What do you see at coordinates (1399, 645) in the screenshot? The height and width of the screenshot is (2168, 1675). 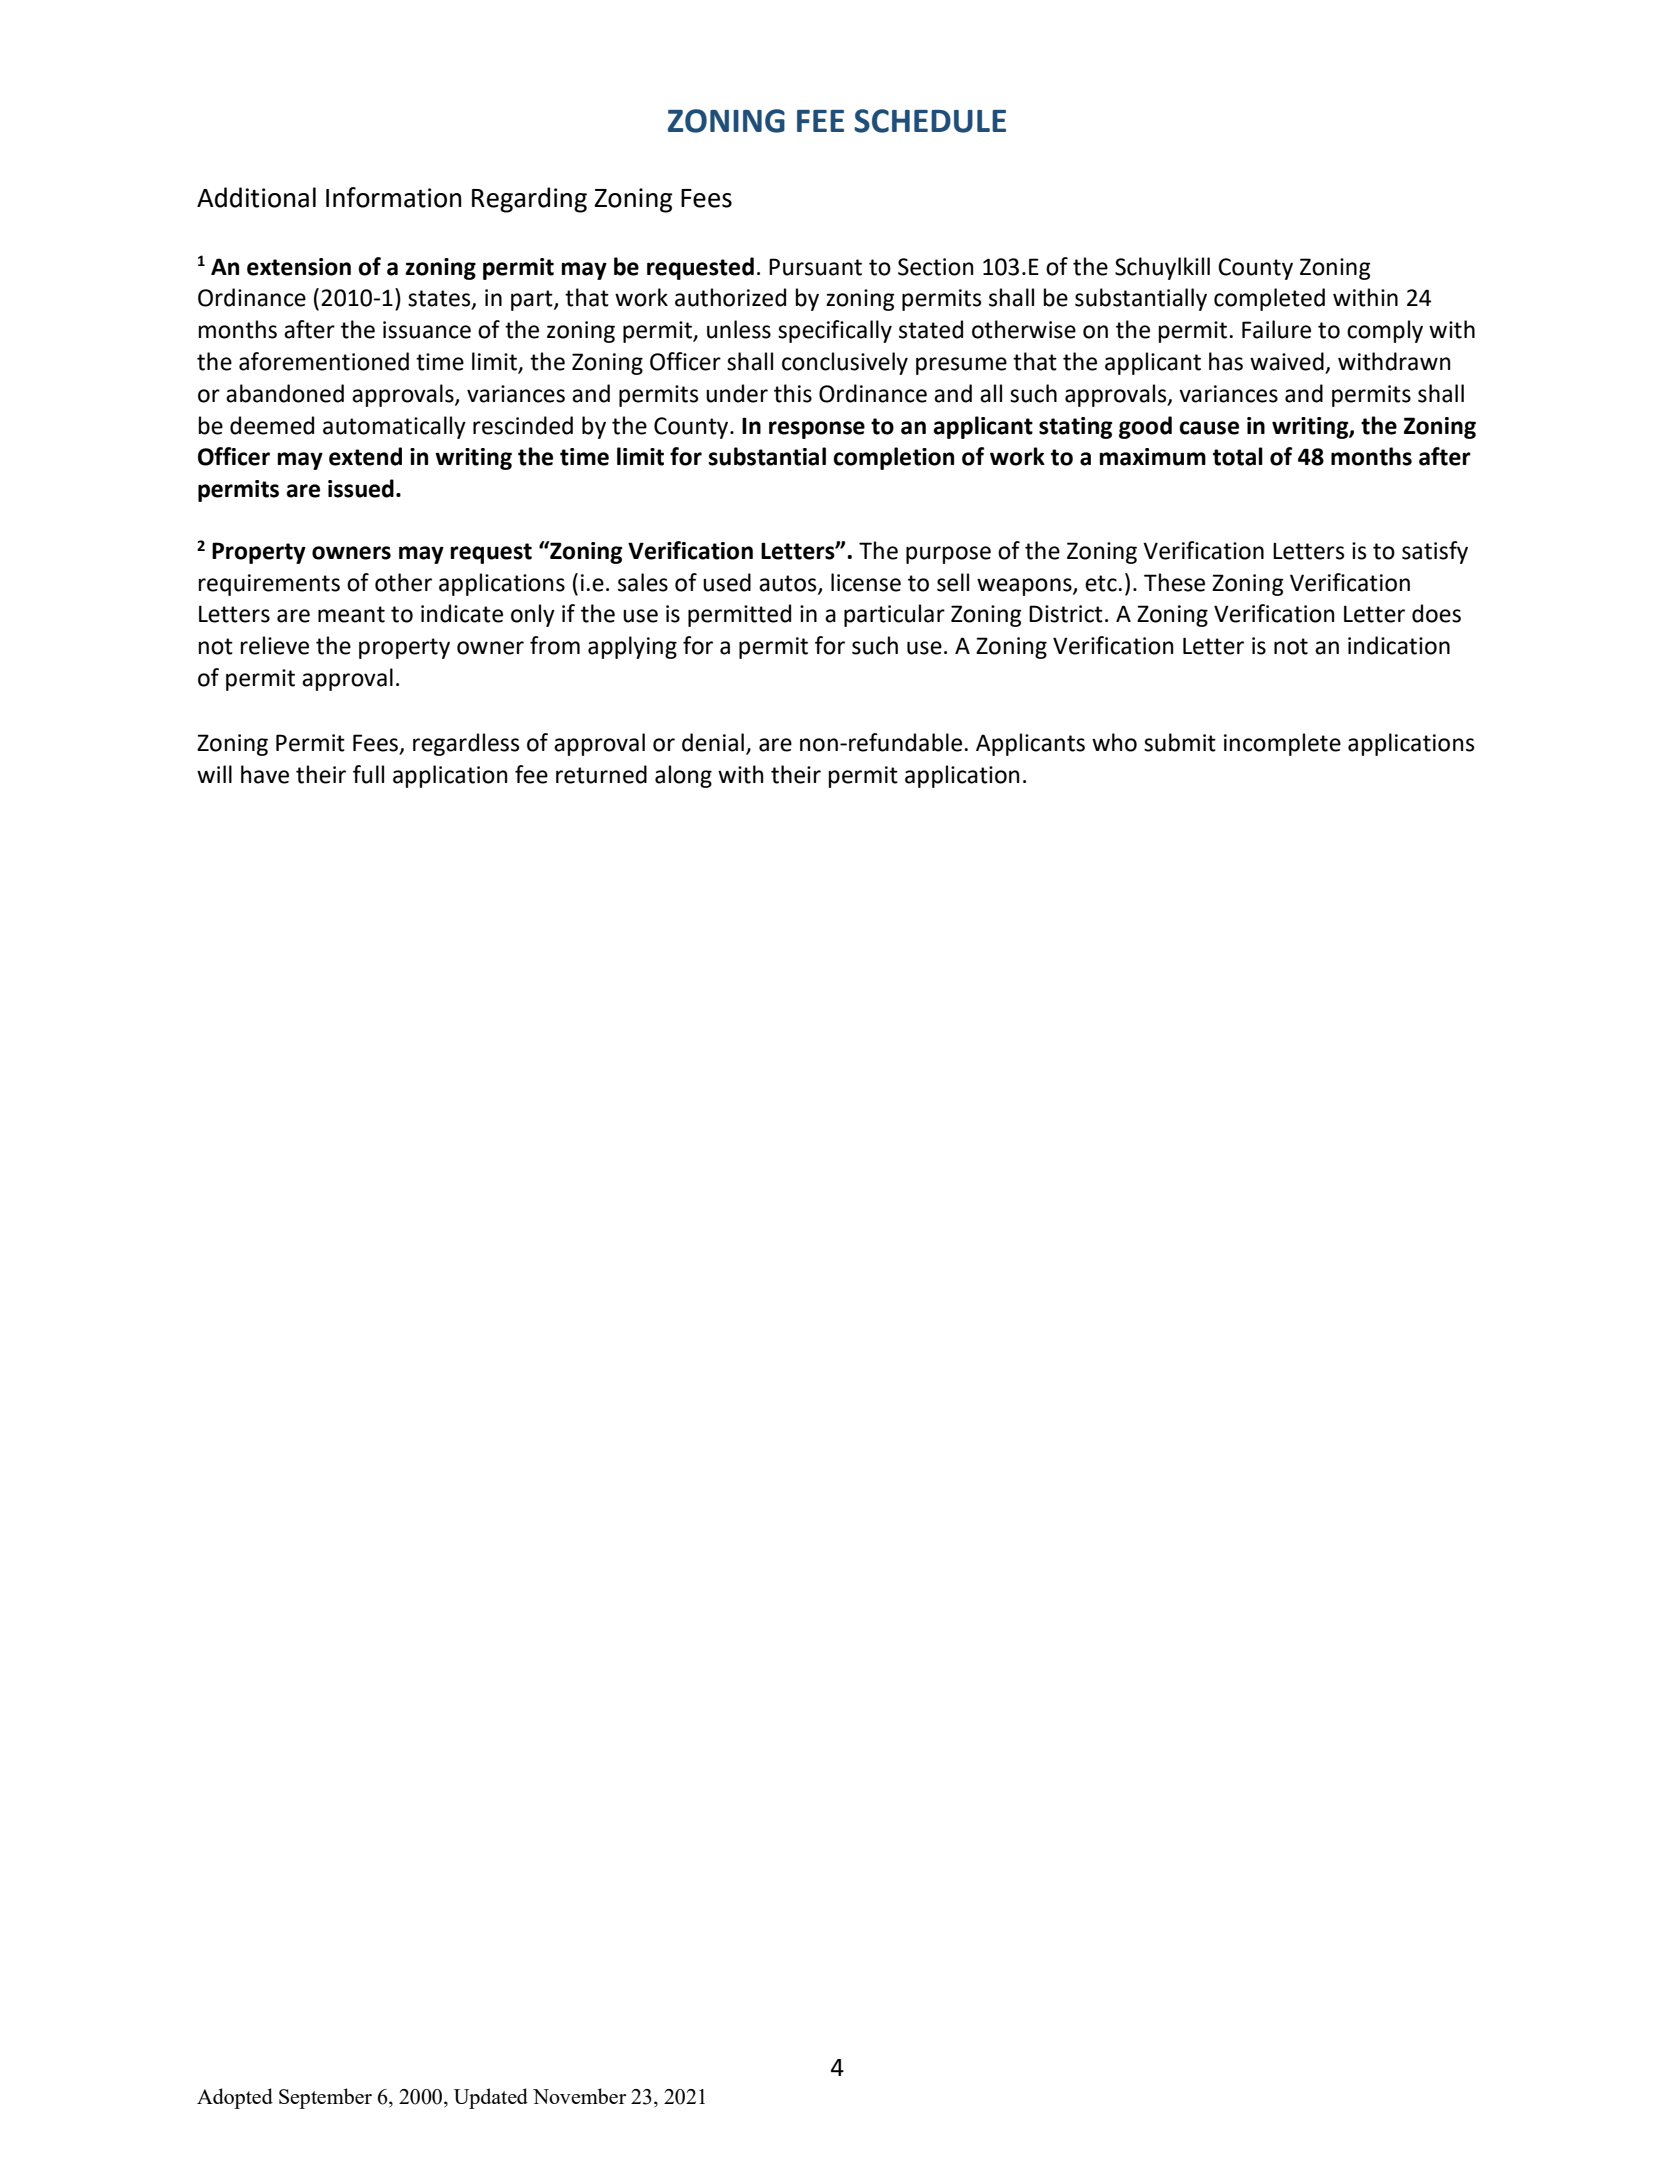 I see `indication` at bounding box center [1399, 645].
